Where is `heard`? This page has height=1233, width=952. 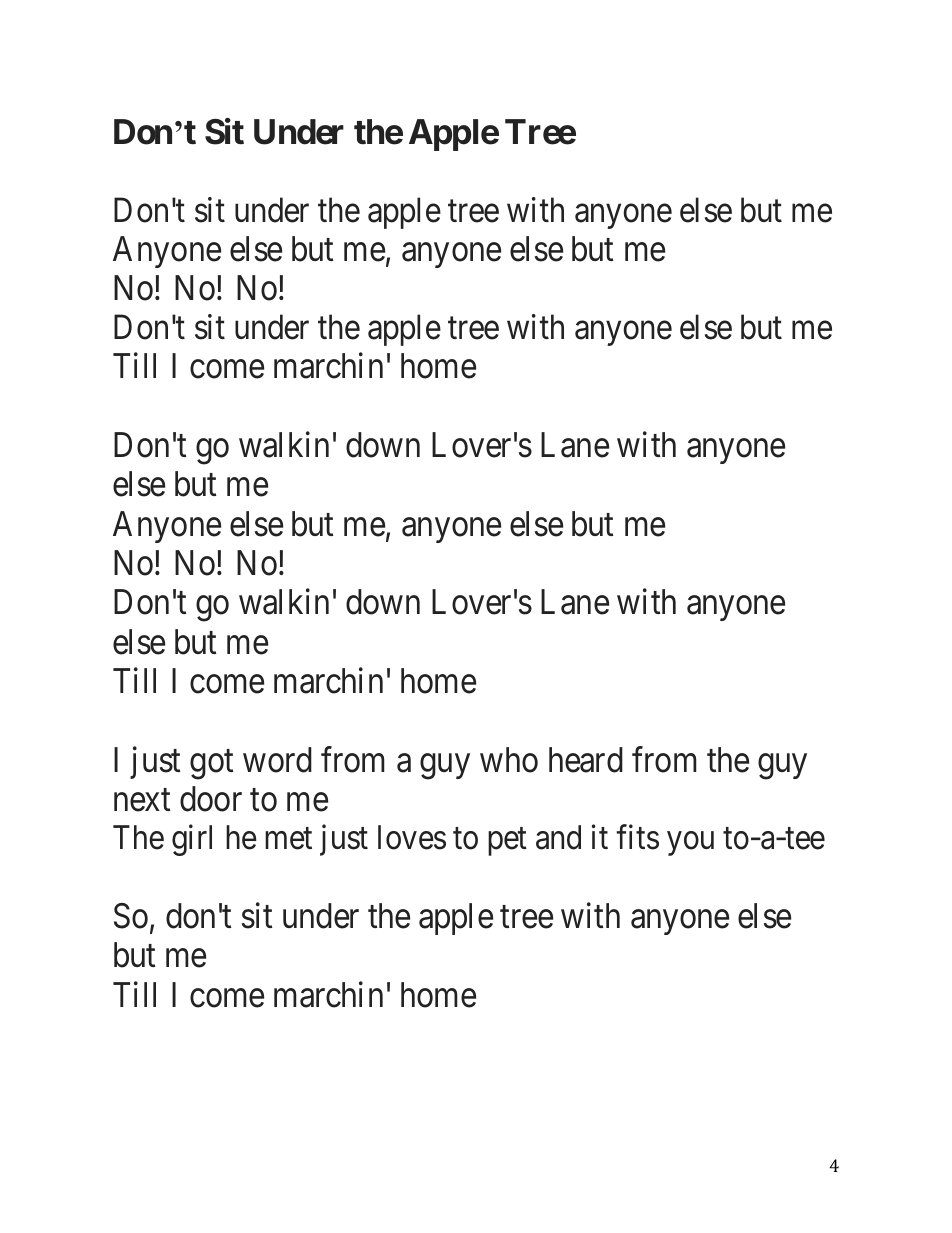
heard is located at coordinates (586, 760).
